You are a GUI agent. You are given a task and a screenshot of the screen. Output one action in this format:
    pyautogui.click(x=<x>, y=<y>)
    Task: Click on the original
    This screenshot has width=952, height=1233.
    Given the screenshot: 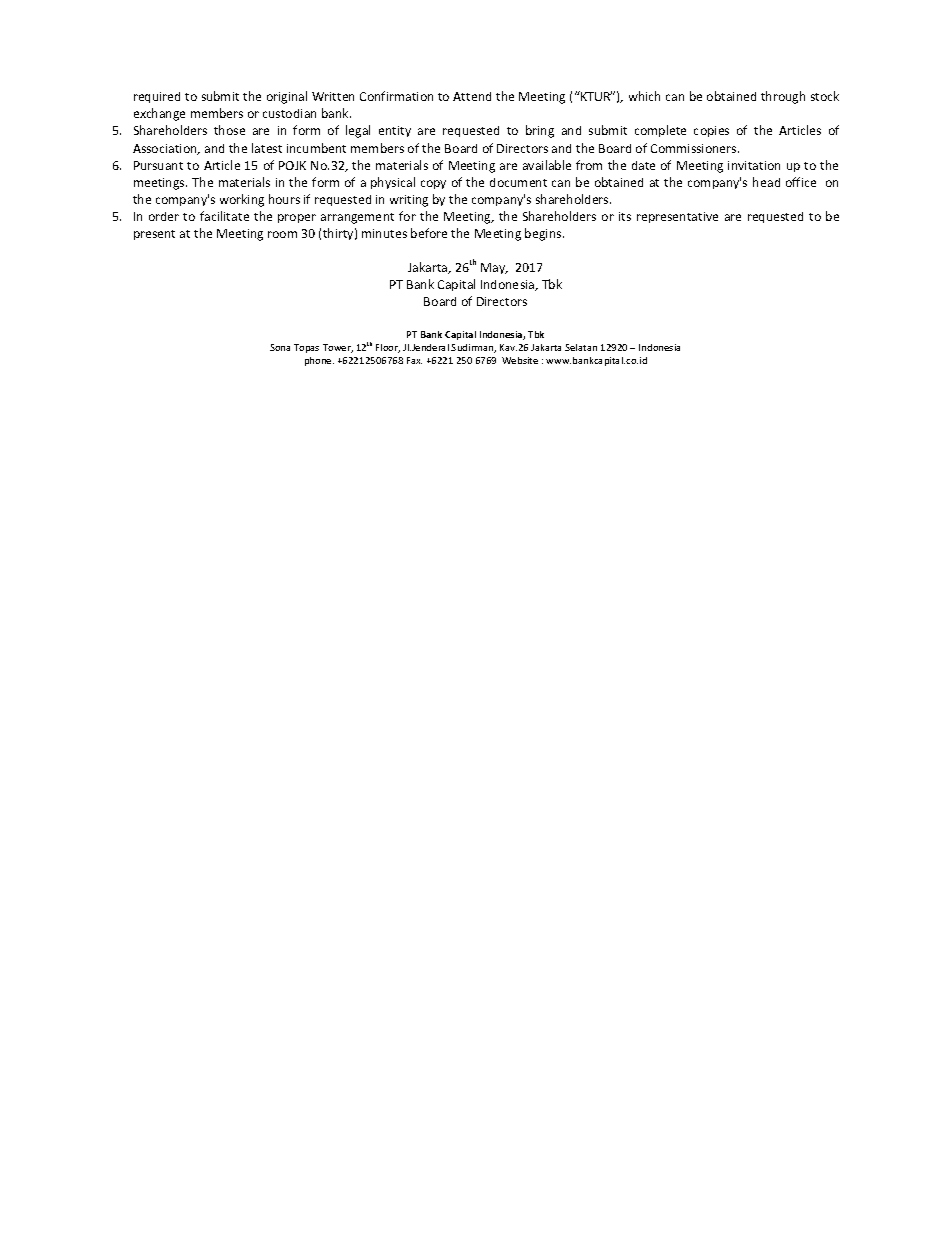 What is the action you would take?
    pyautogui.click(x=287, y=97)
